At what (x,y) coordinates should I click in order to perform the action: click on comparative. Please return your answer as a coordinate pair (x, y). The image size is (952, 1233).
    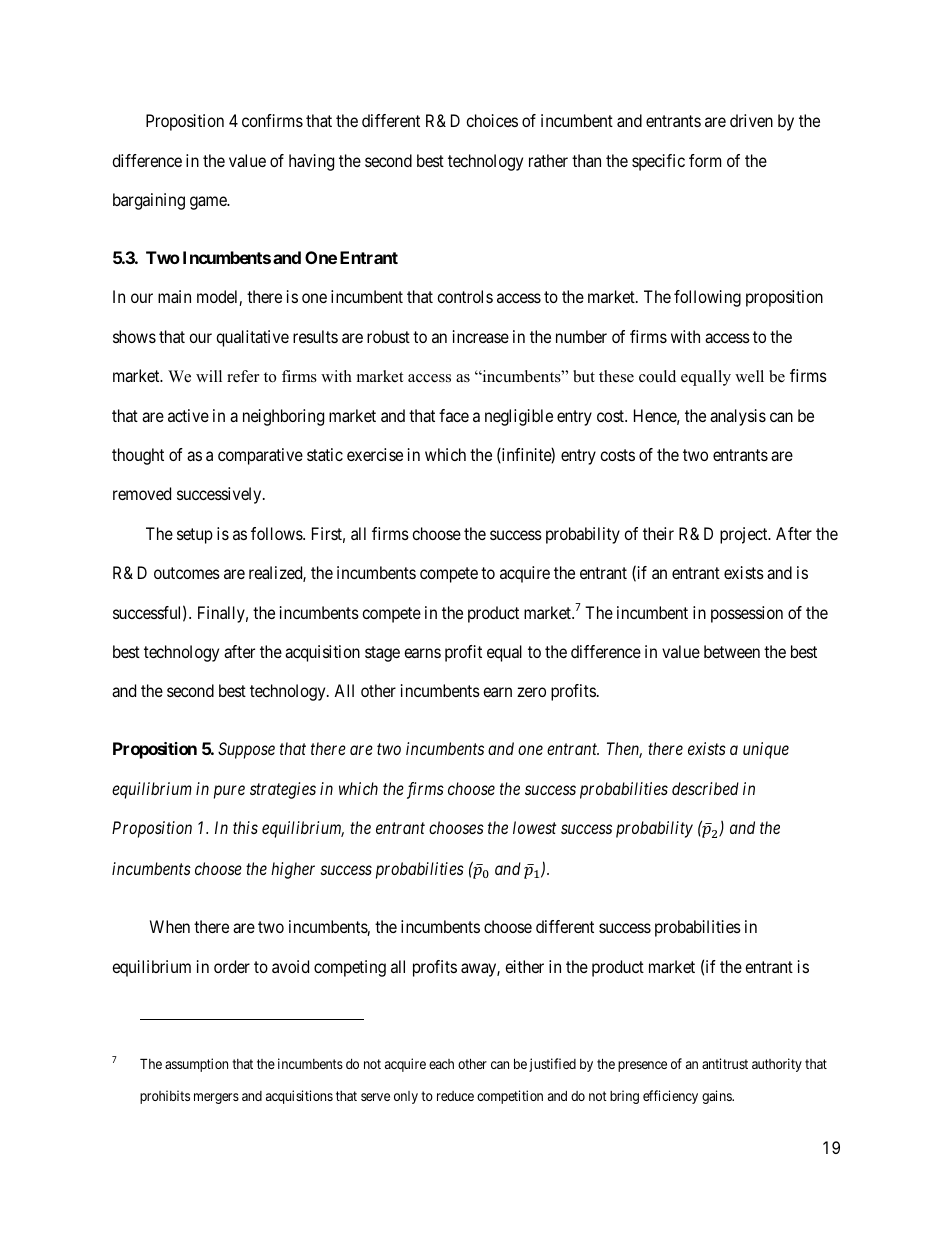
    Looking at the image, I should click on (260, 456).
